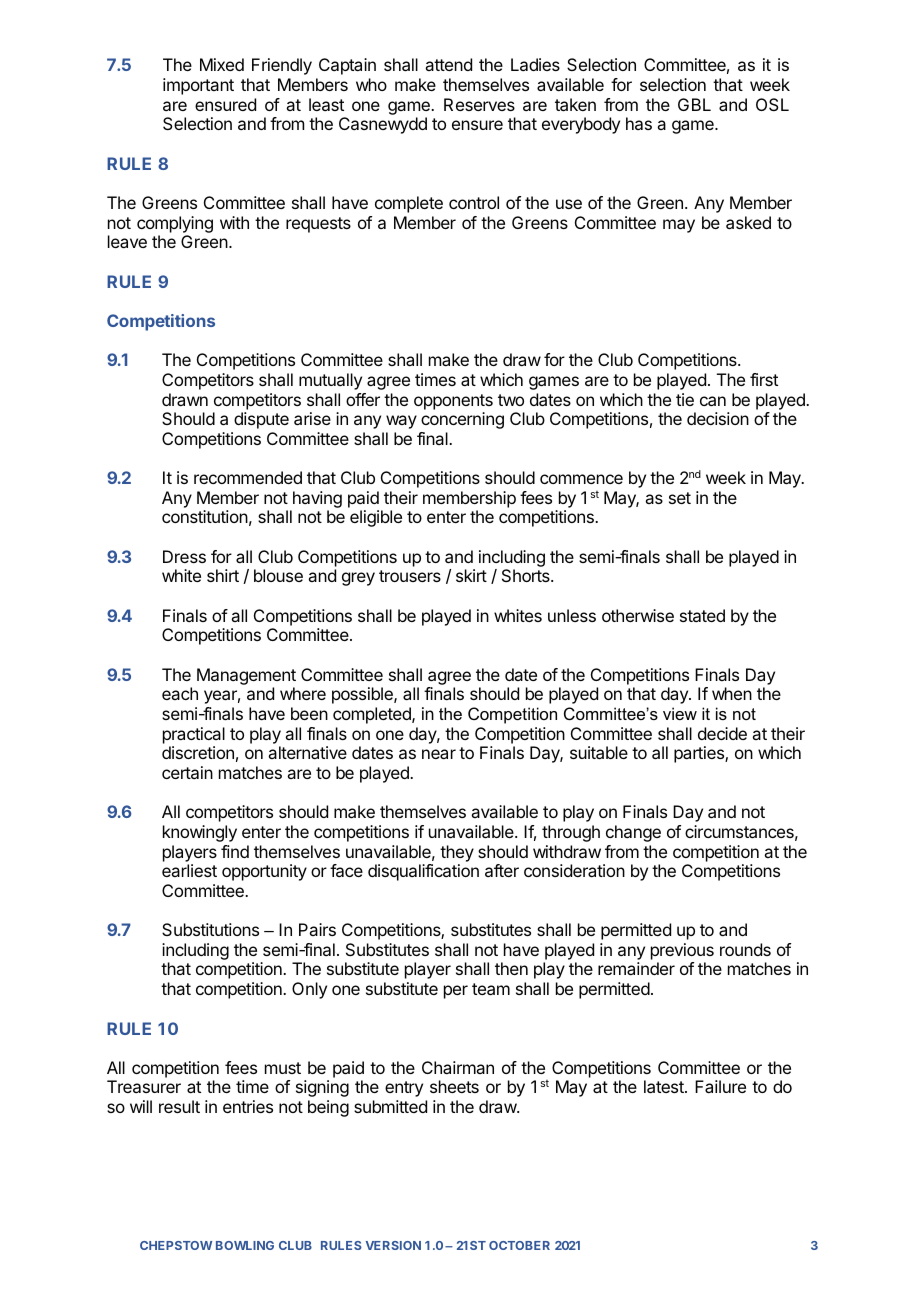  Describe the element at coordinates (198, 86) in the screenshot. I see `important` at that location.
